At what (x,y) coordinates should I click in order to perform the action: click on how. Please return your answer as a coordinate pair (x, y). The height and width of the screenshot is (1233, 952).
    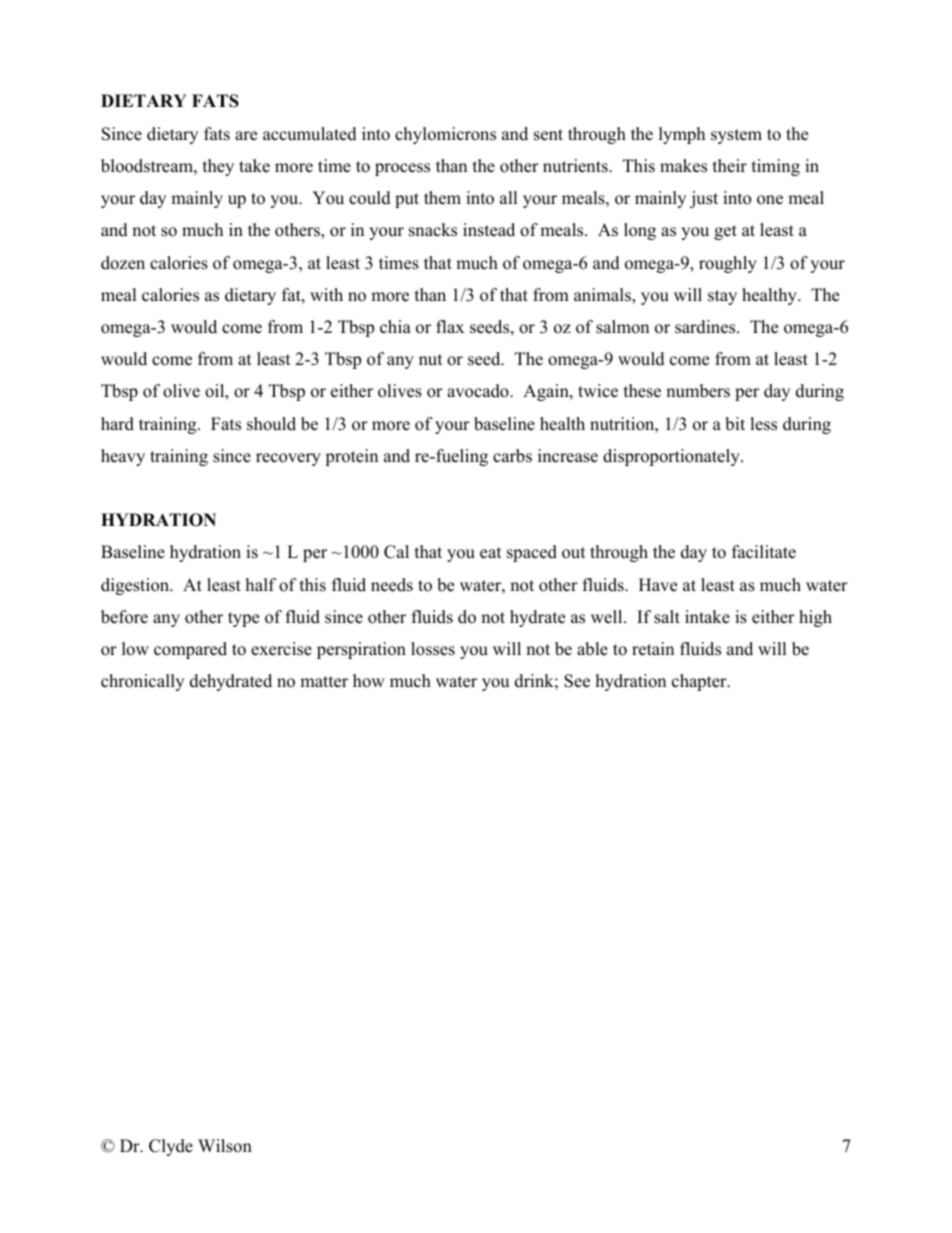
    Looking at the image, I should click on (369, 681).
